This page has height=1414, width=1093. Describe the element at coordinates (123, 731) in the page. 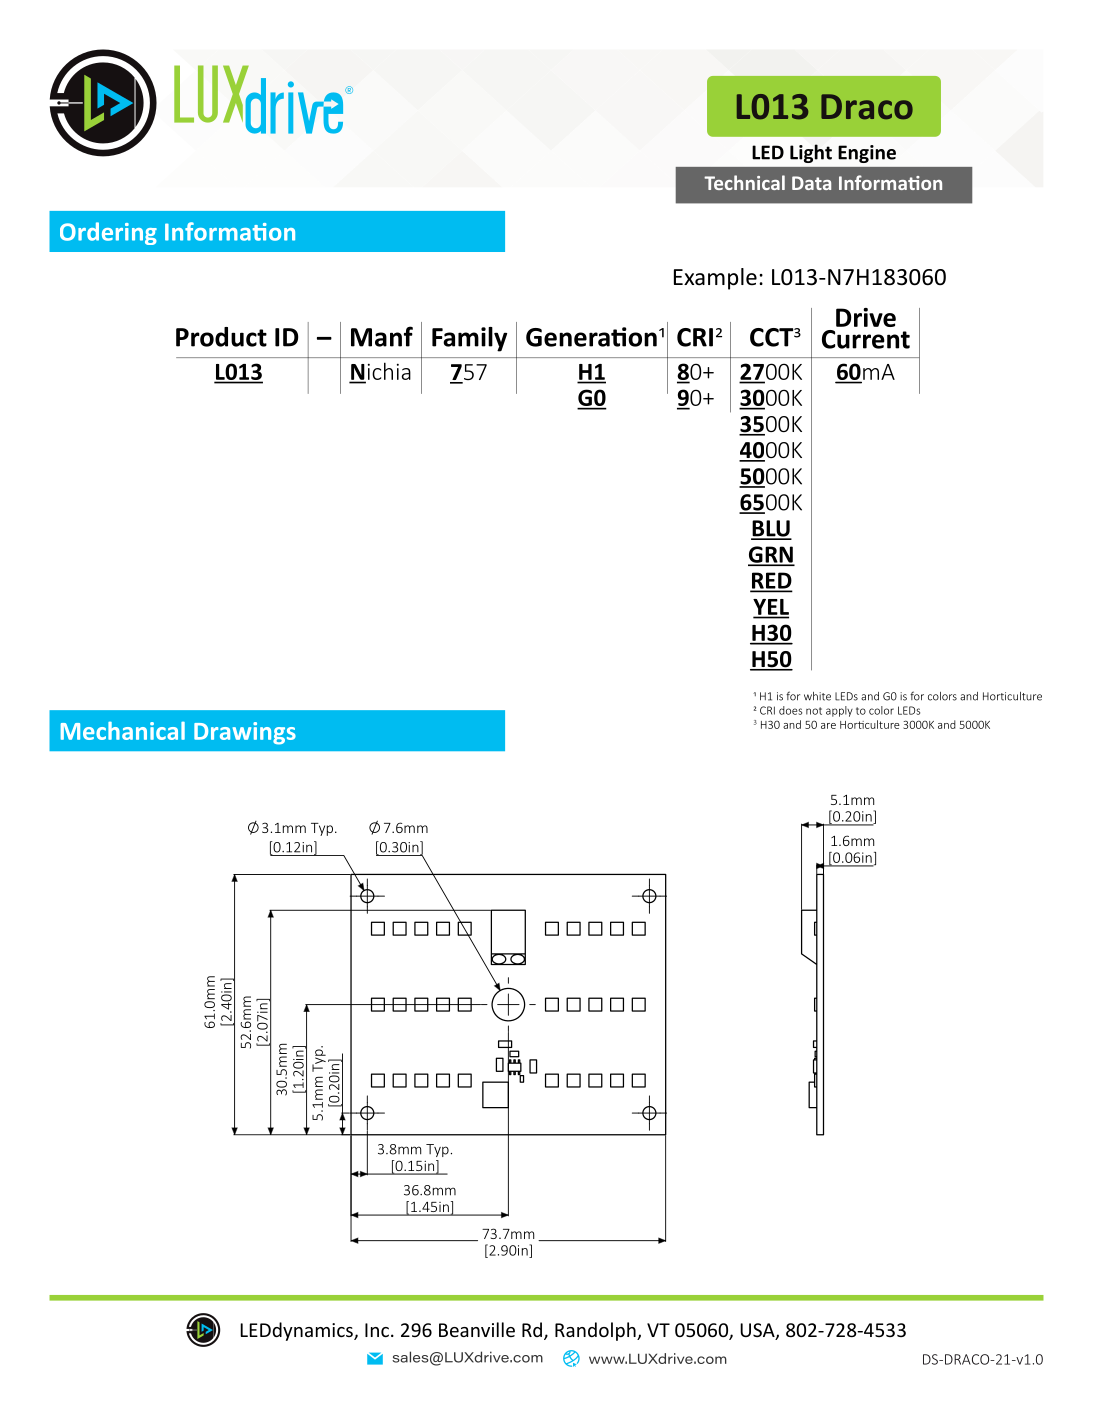

I see `Mechanical` at that location.
